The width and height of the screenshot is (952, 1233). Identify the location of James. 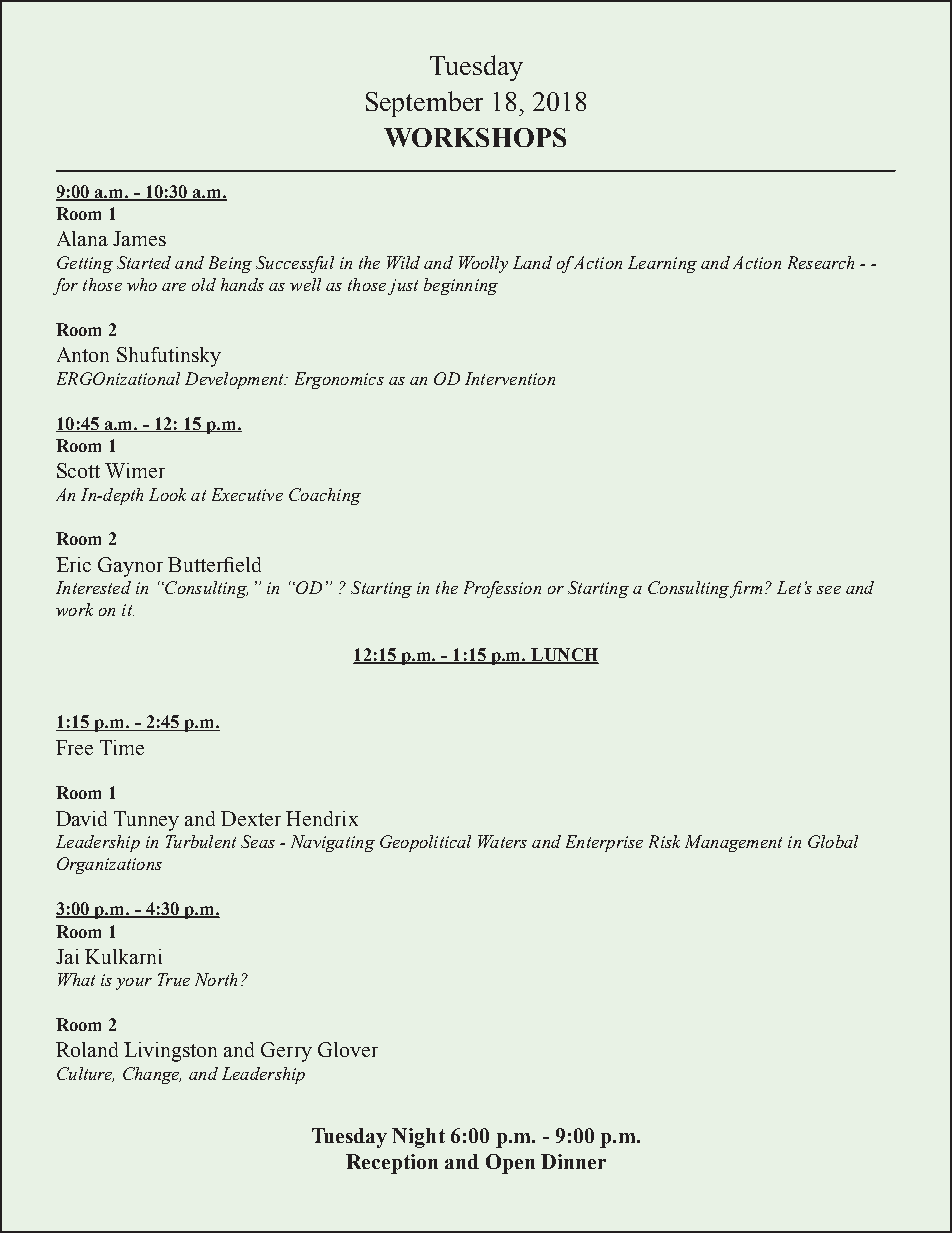
(139, 238).
